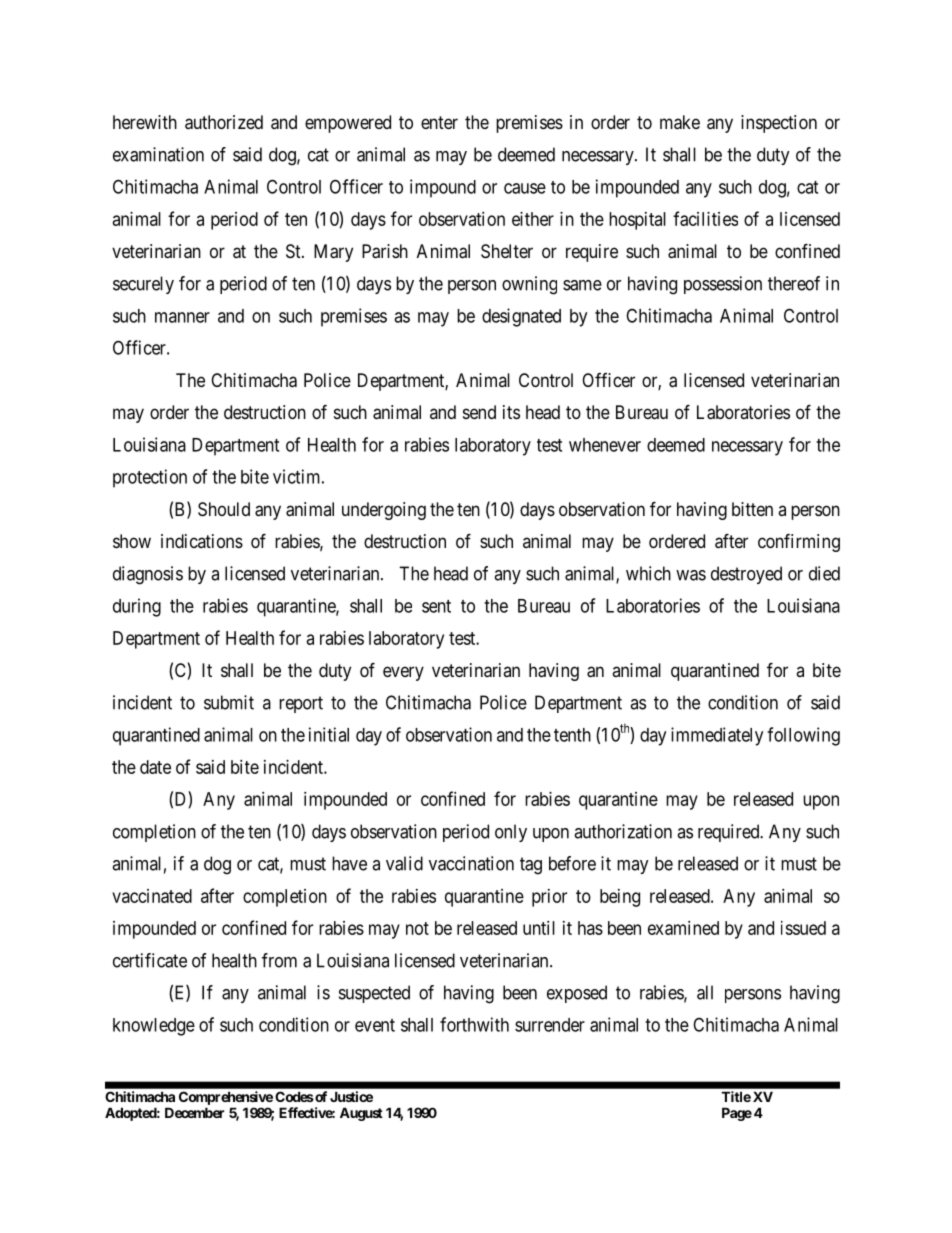 The width and height of the image is (952, 1233). I want to click on December, so click(195, 1112).
